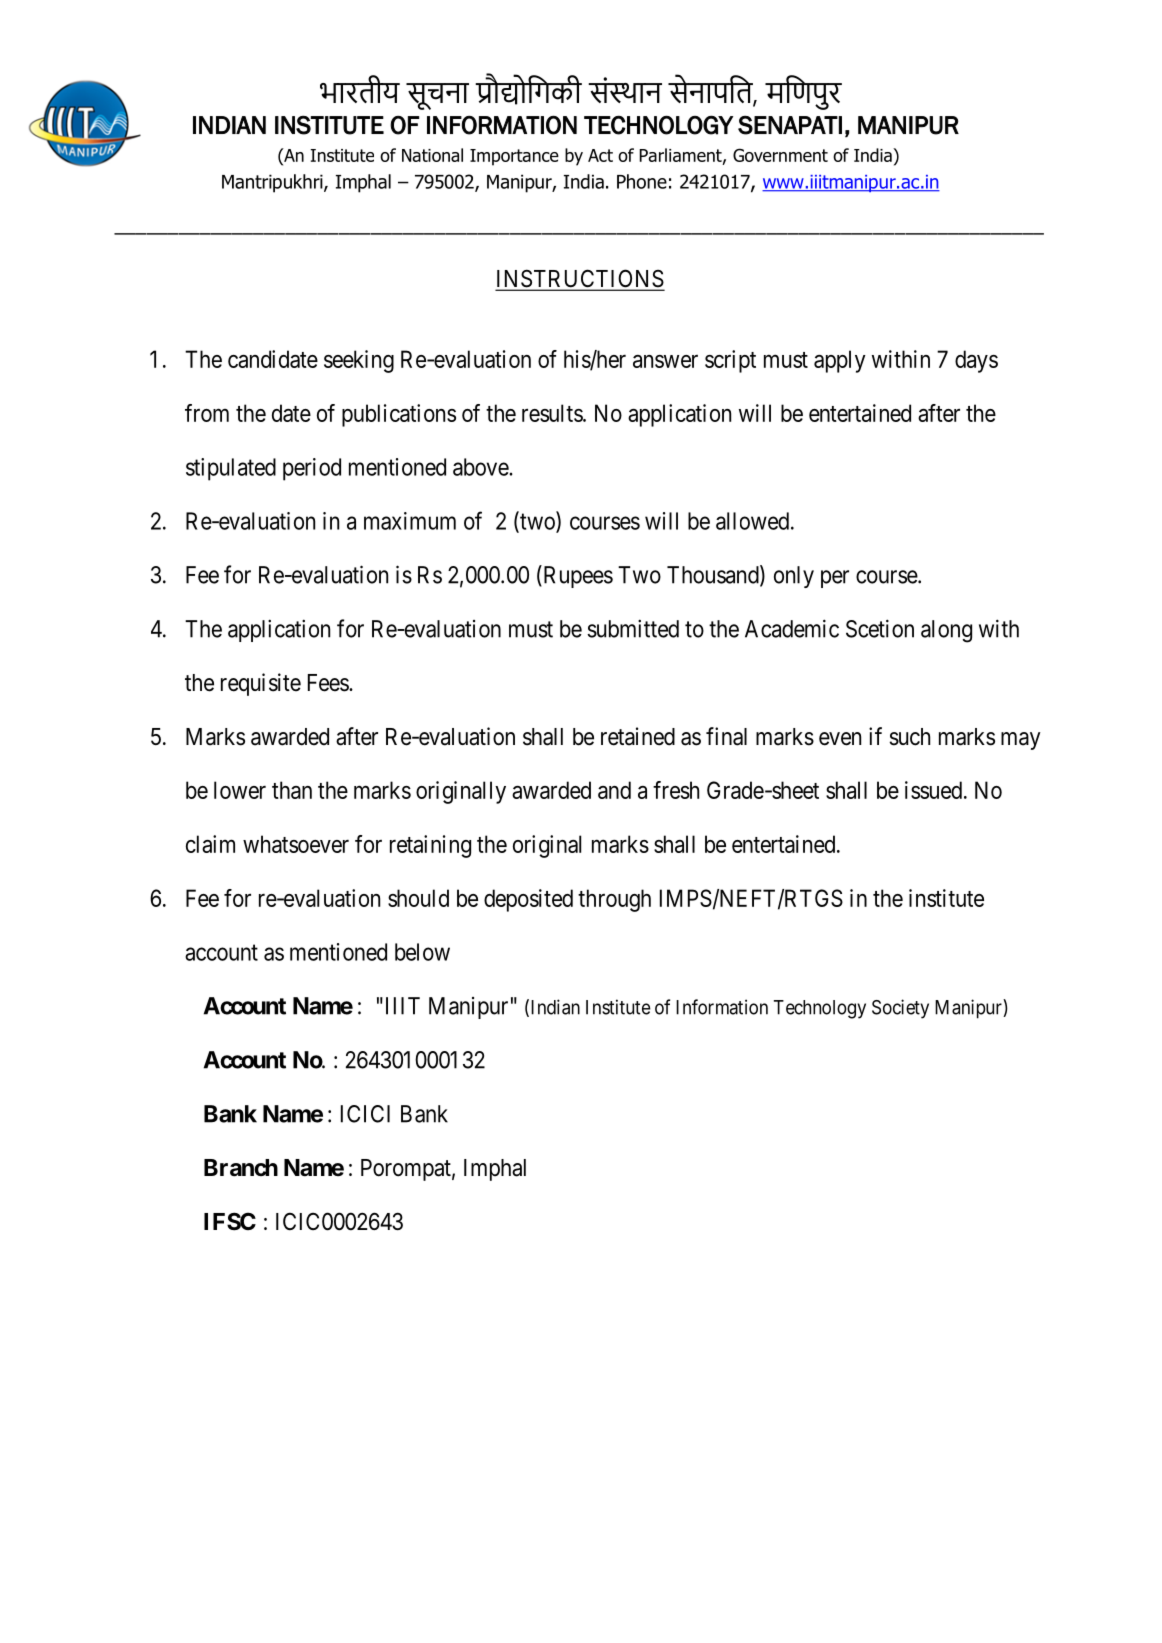 This document has width=1162, height=1643. What do you see at coordinates (432, 155) in the document?
I see `National` at bounding box center [432, 155].
